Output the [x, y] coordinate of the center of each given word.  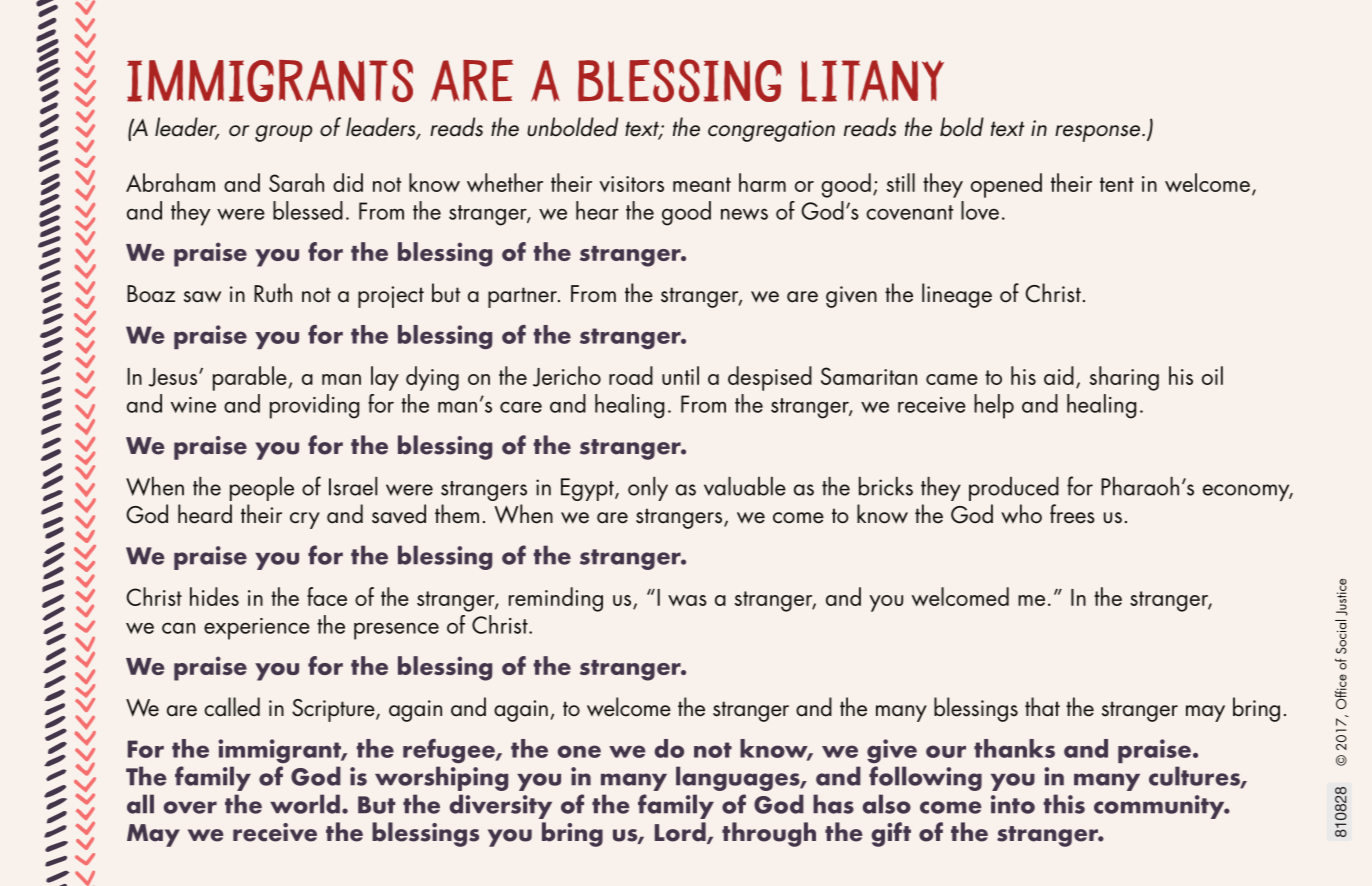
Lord [681, 833]
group [283, 133]
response [1099, 133]
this [1064, 804]
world [305, 804]
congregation [771, 131]
